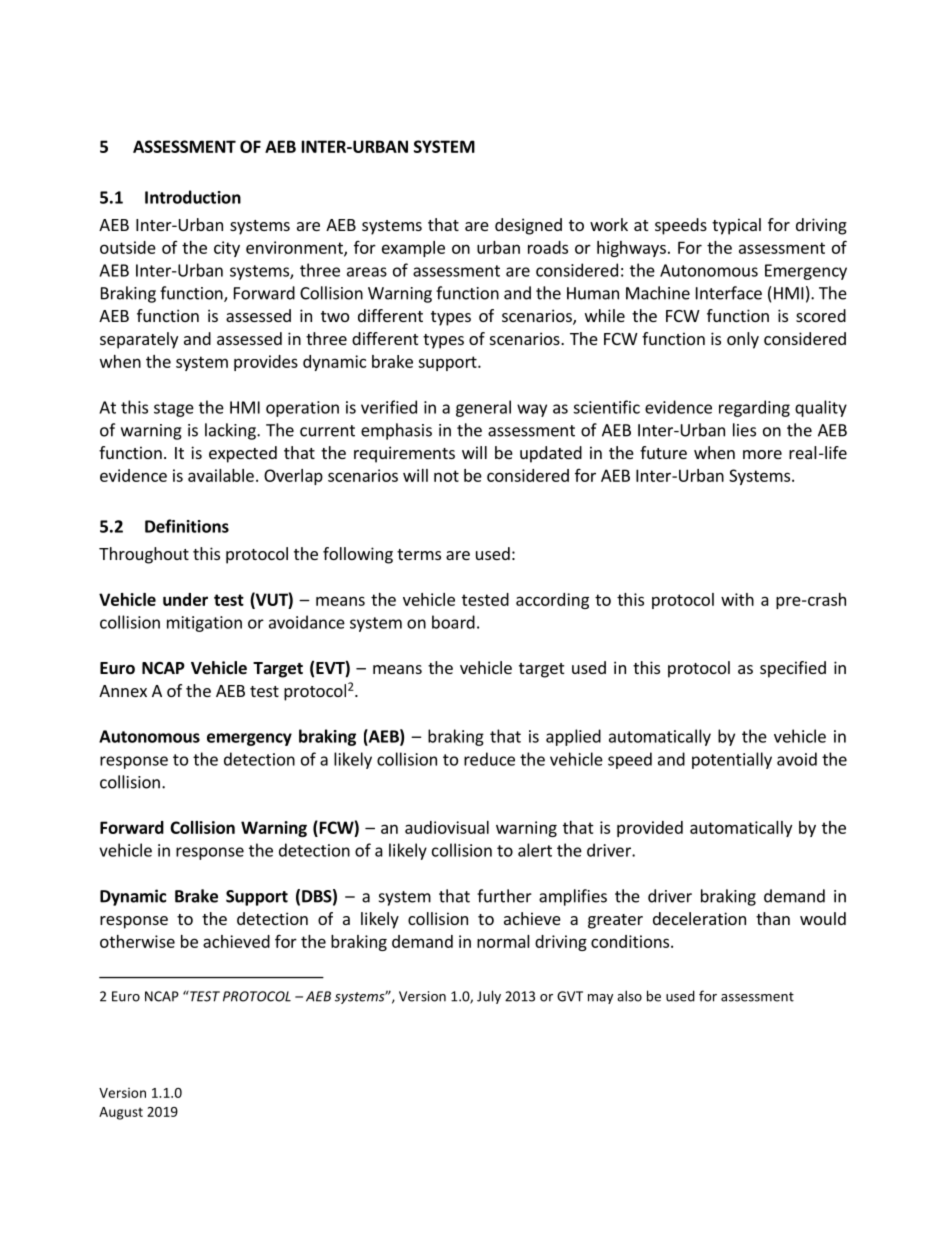  I want to click on board, so click(453, 622).
